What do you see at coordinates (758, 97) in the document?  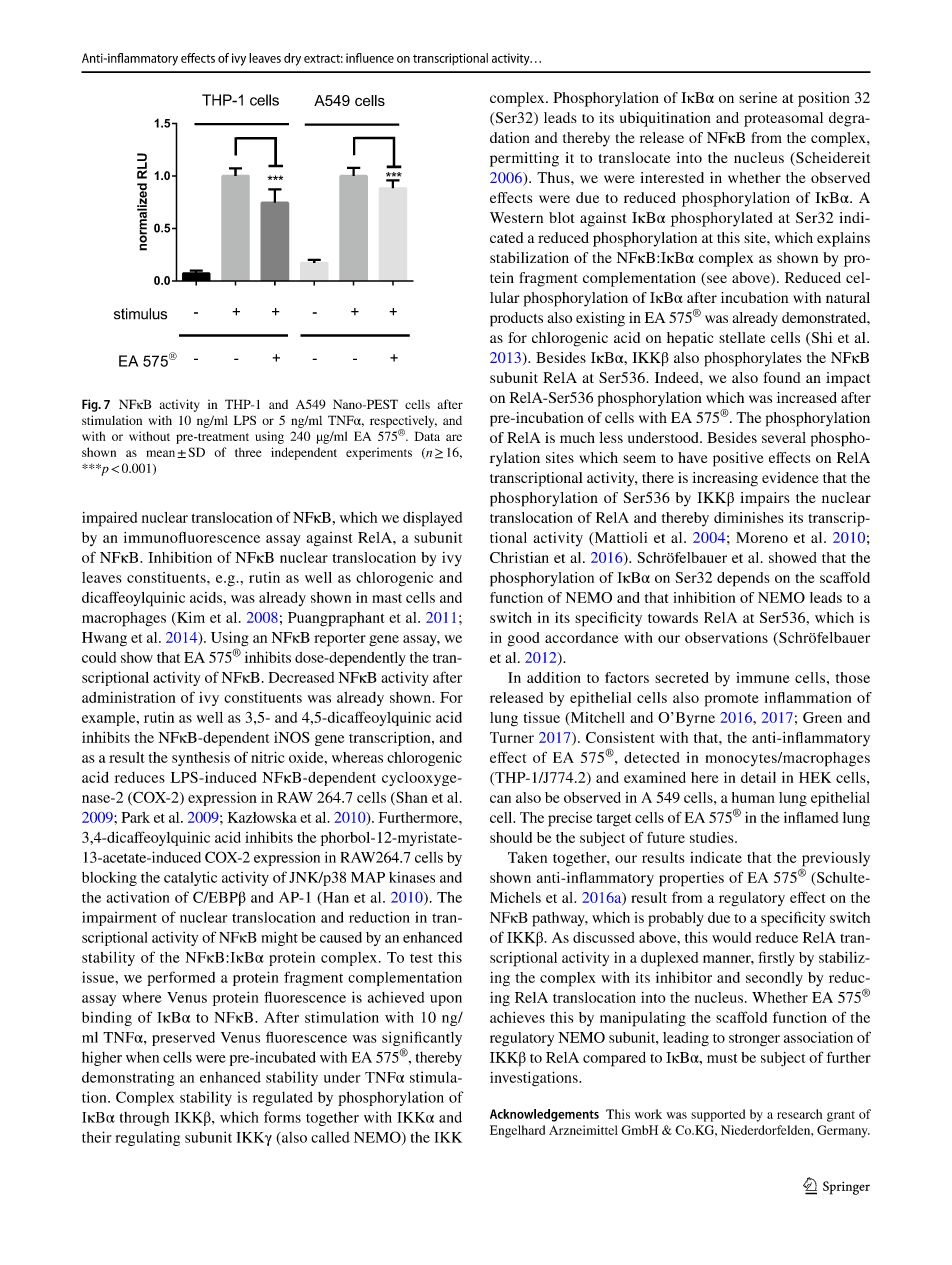 I see `serine` at bounding box center [758, 97].
